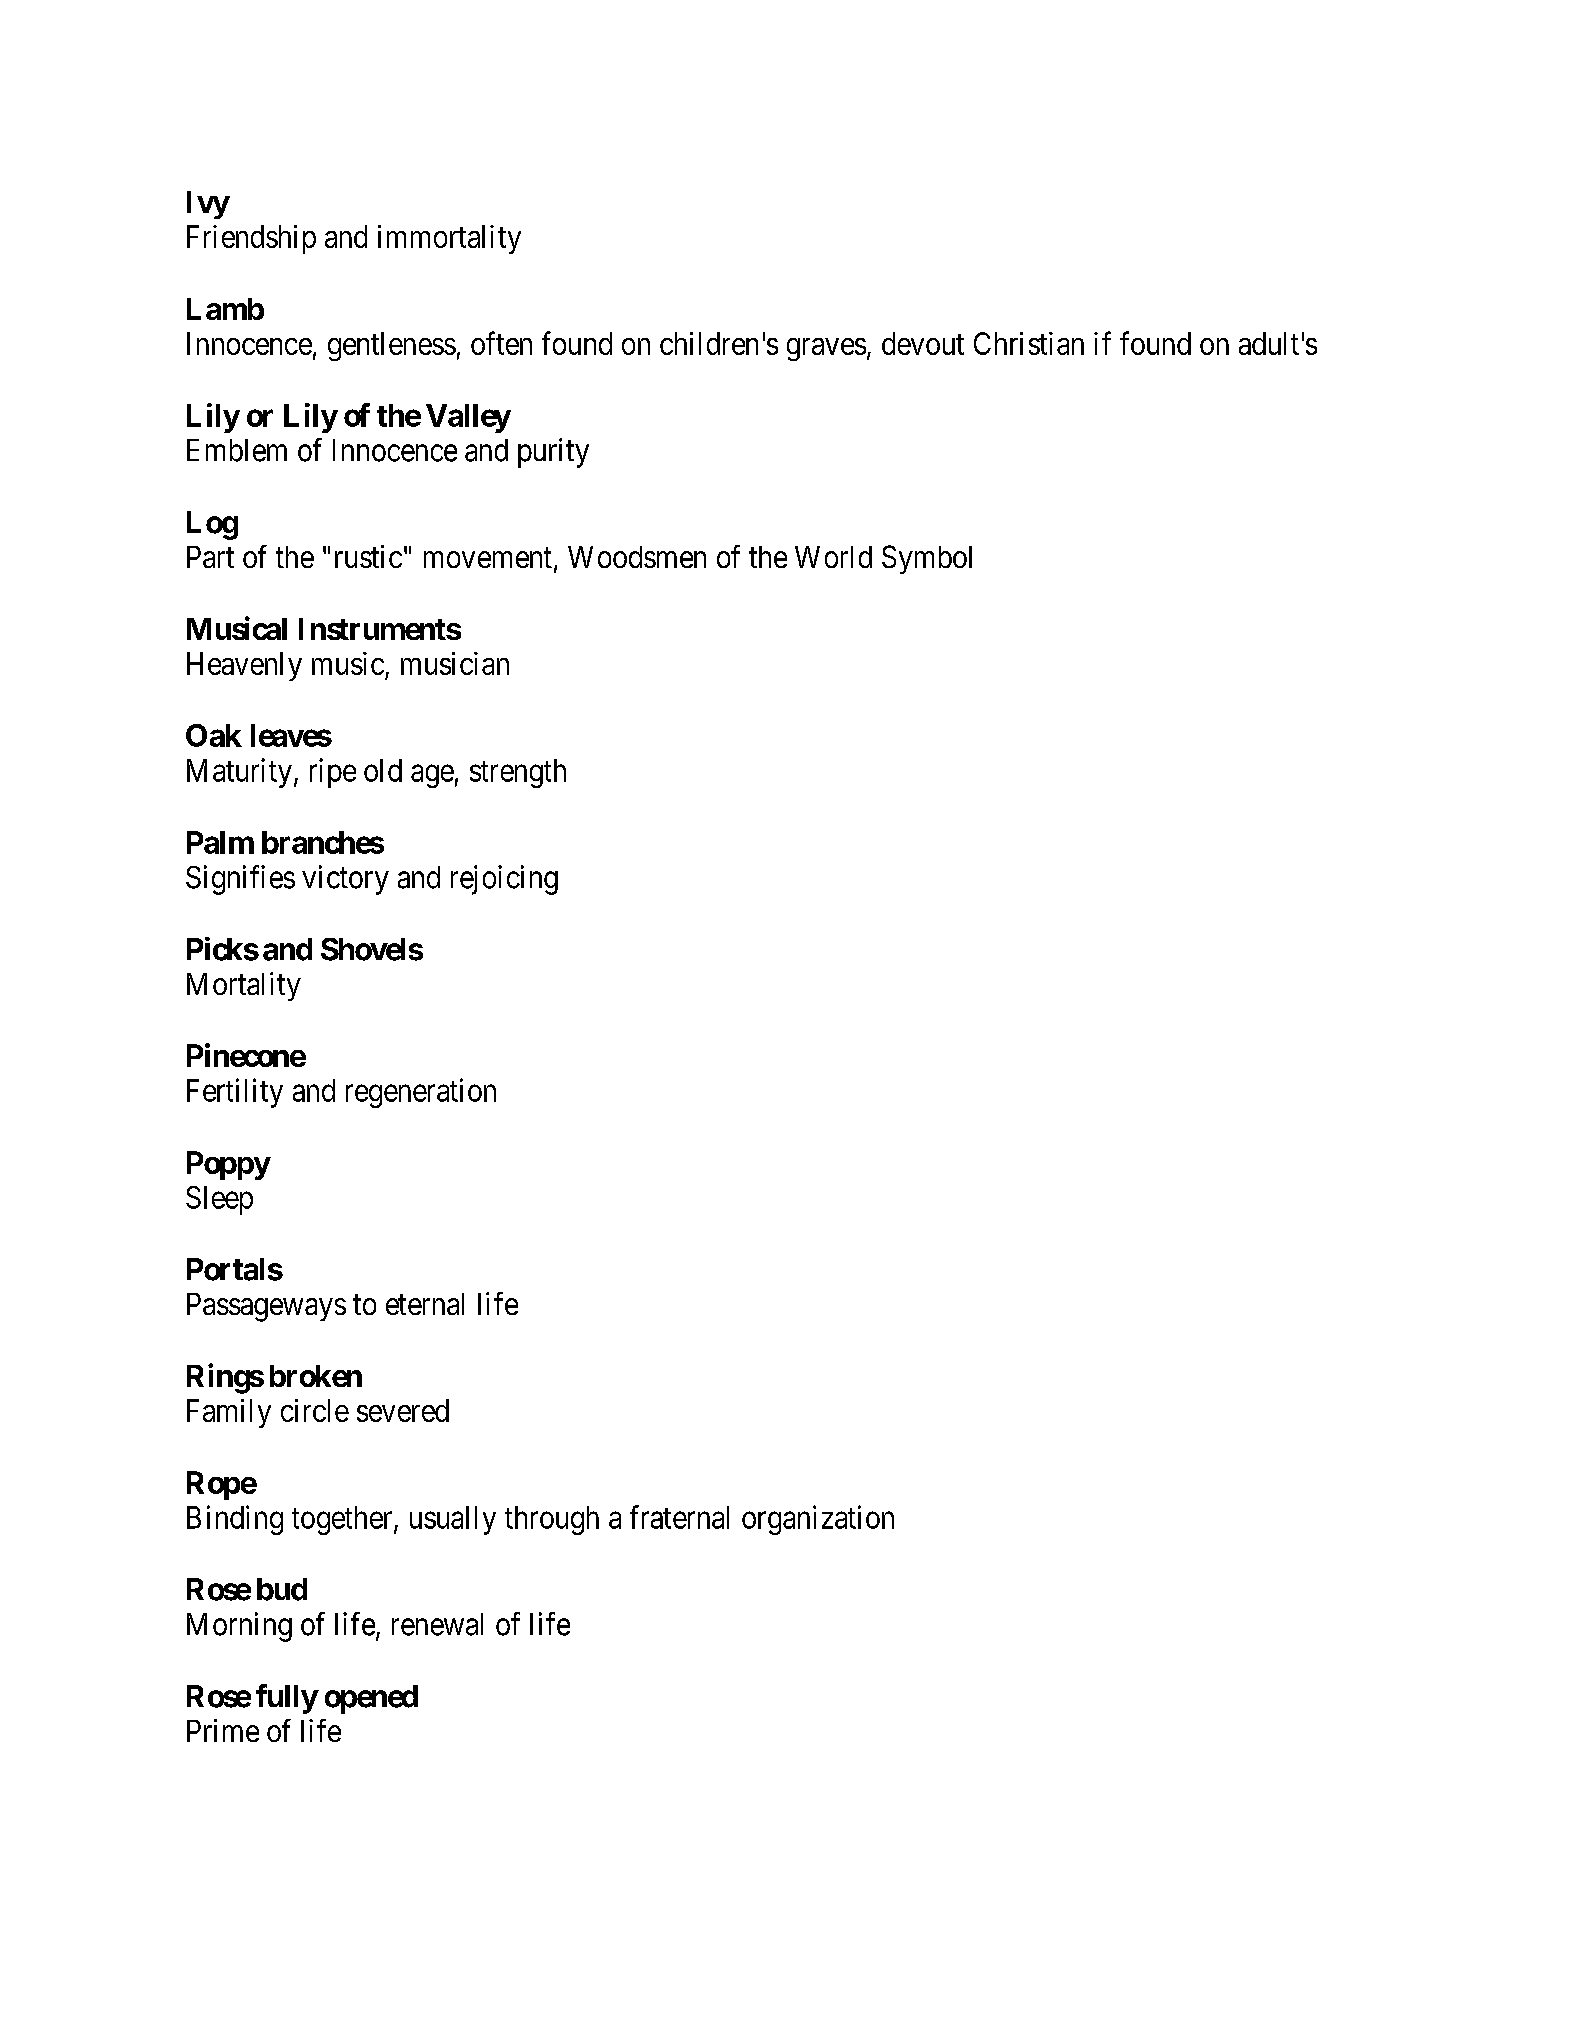  What do you see at coordinates (833, 557) in the document?
I see `World` at bounding box center [833, 557].
